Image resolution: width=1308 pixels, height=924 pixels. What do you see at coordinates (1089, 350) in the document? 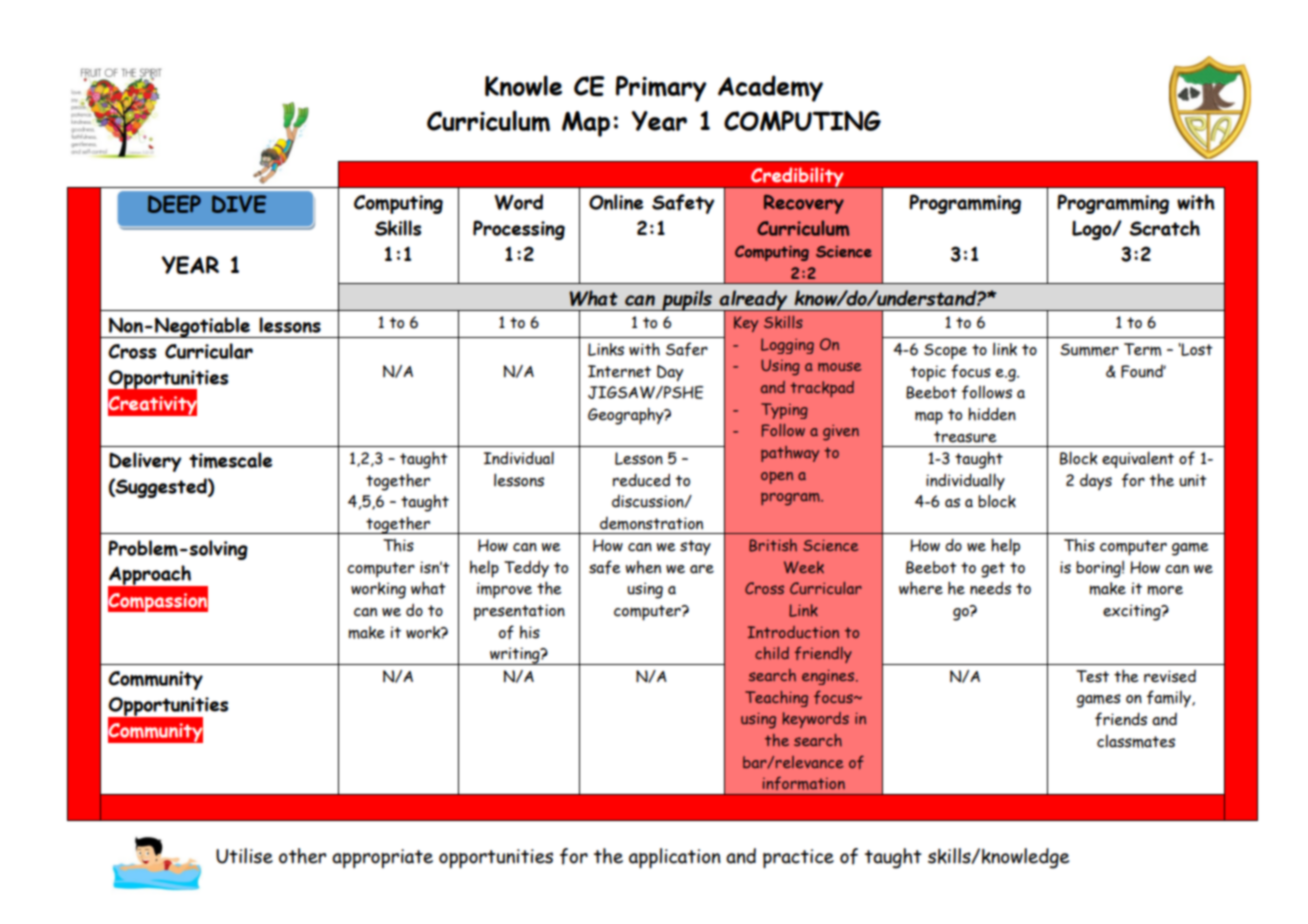
I see `Summer` at bounding box center [1089, 350].
